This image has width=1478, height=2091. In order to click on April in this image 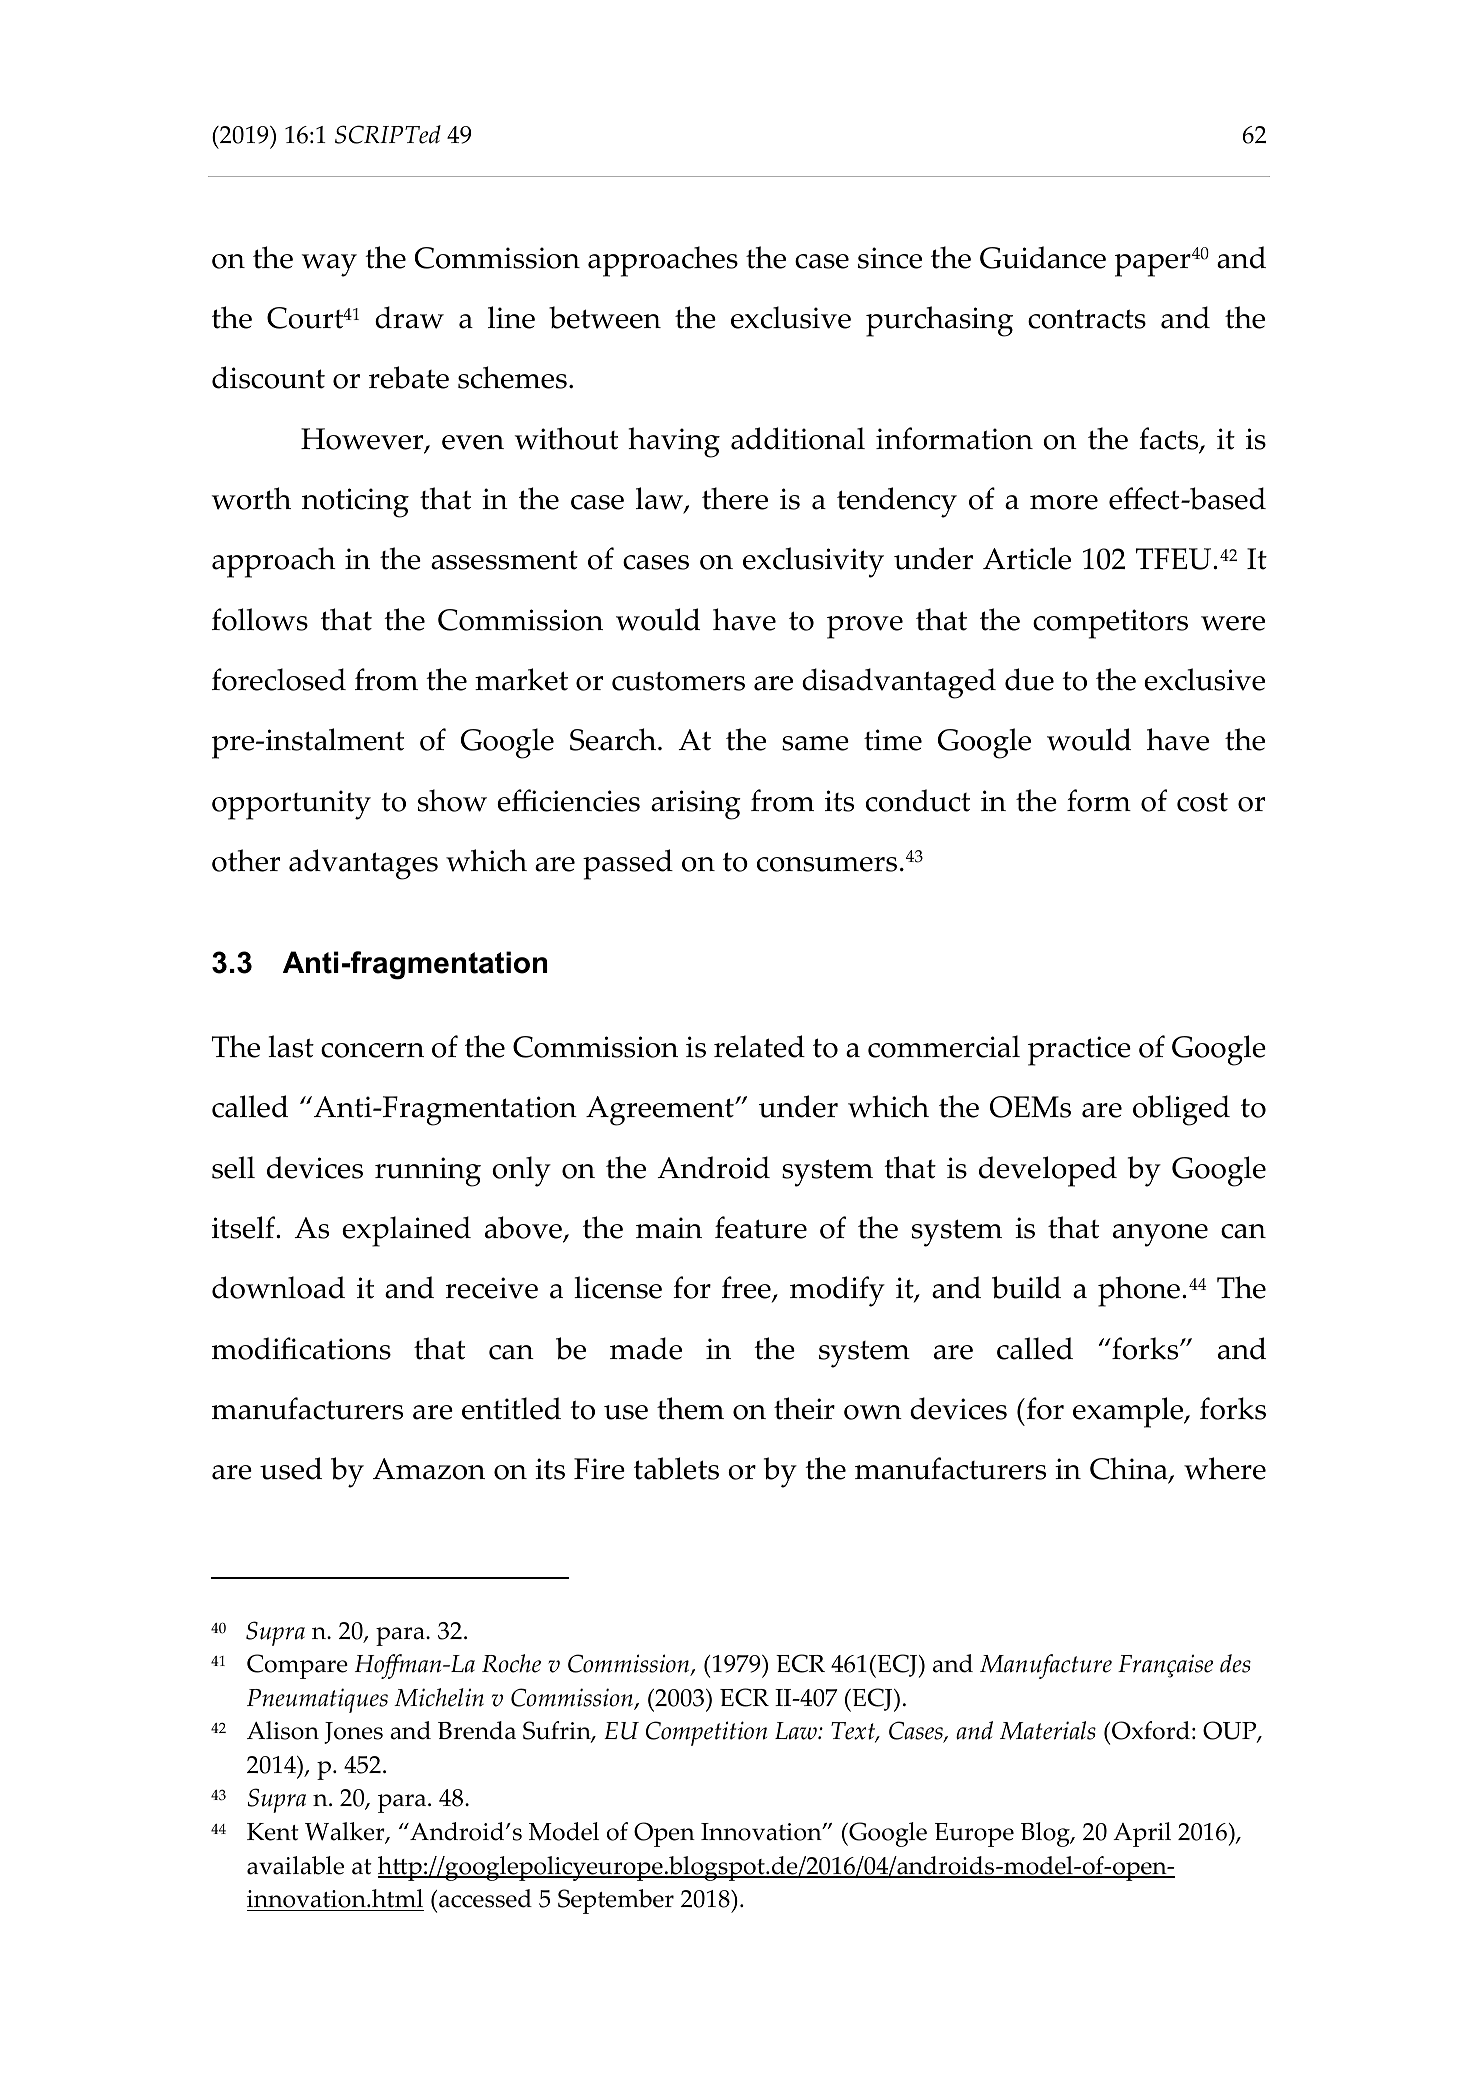, I will do `click(1142, 1834)`.
